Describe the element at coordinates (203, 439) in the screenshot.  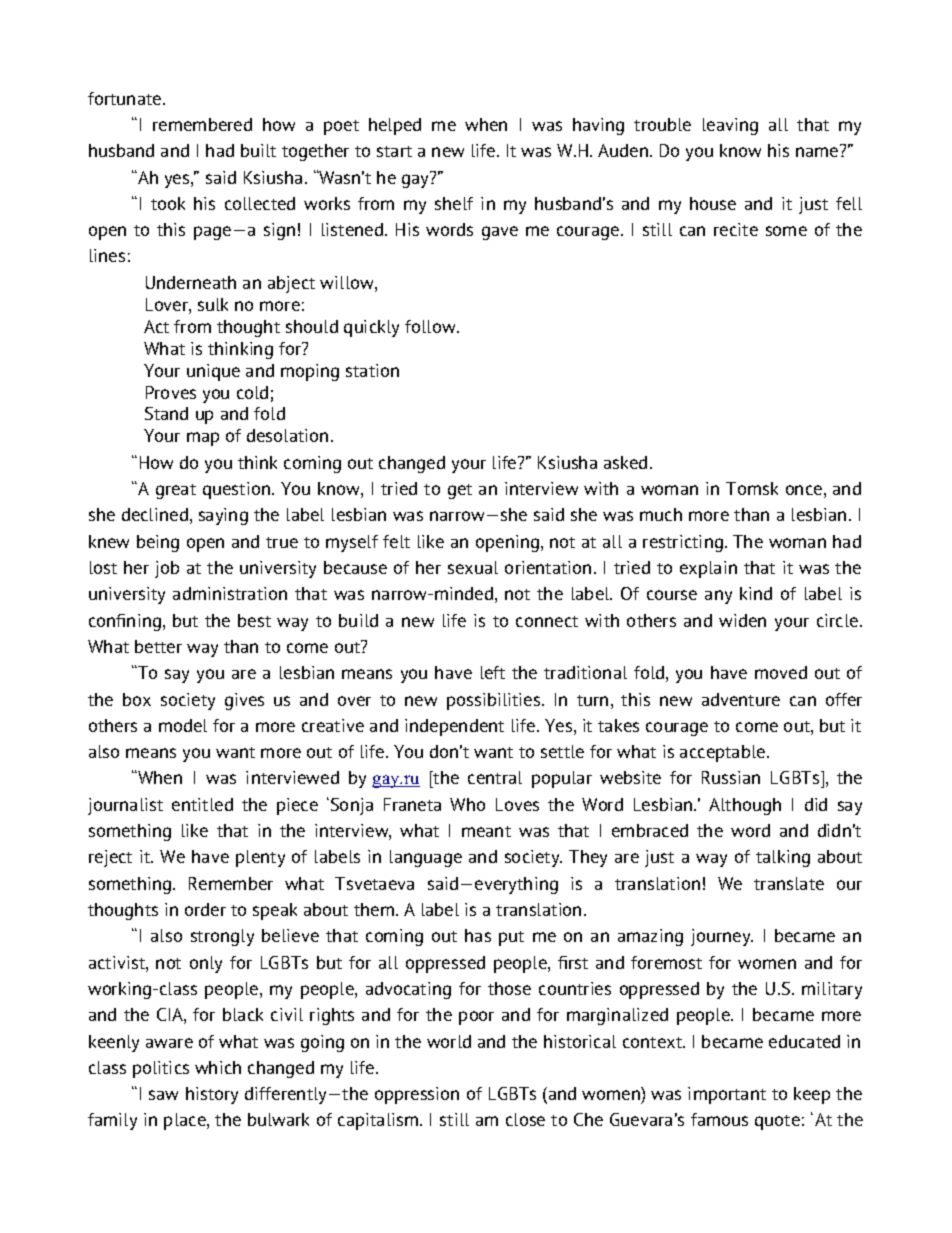
I see `map` at that location.
